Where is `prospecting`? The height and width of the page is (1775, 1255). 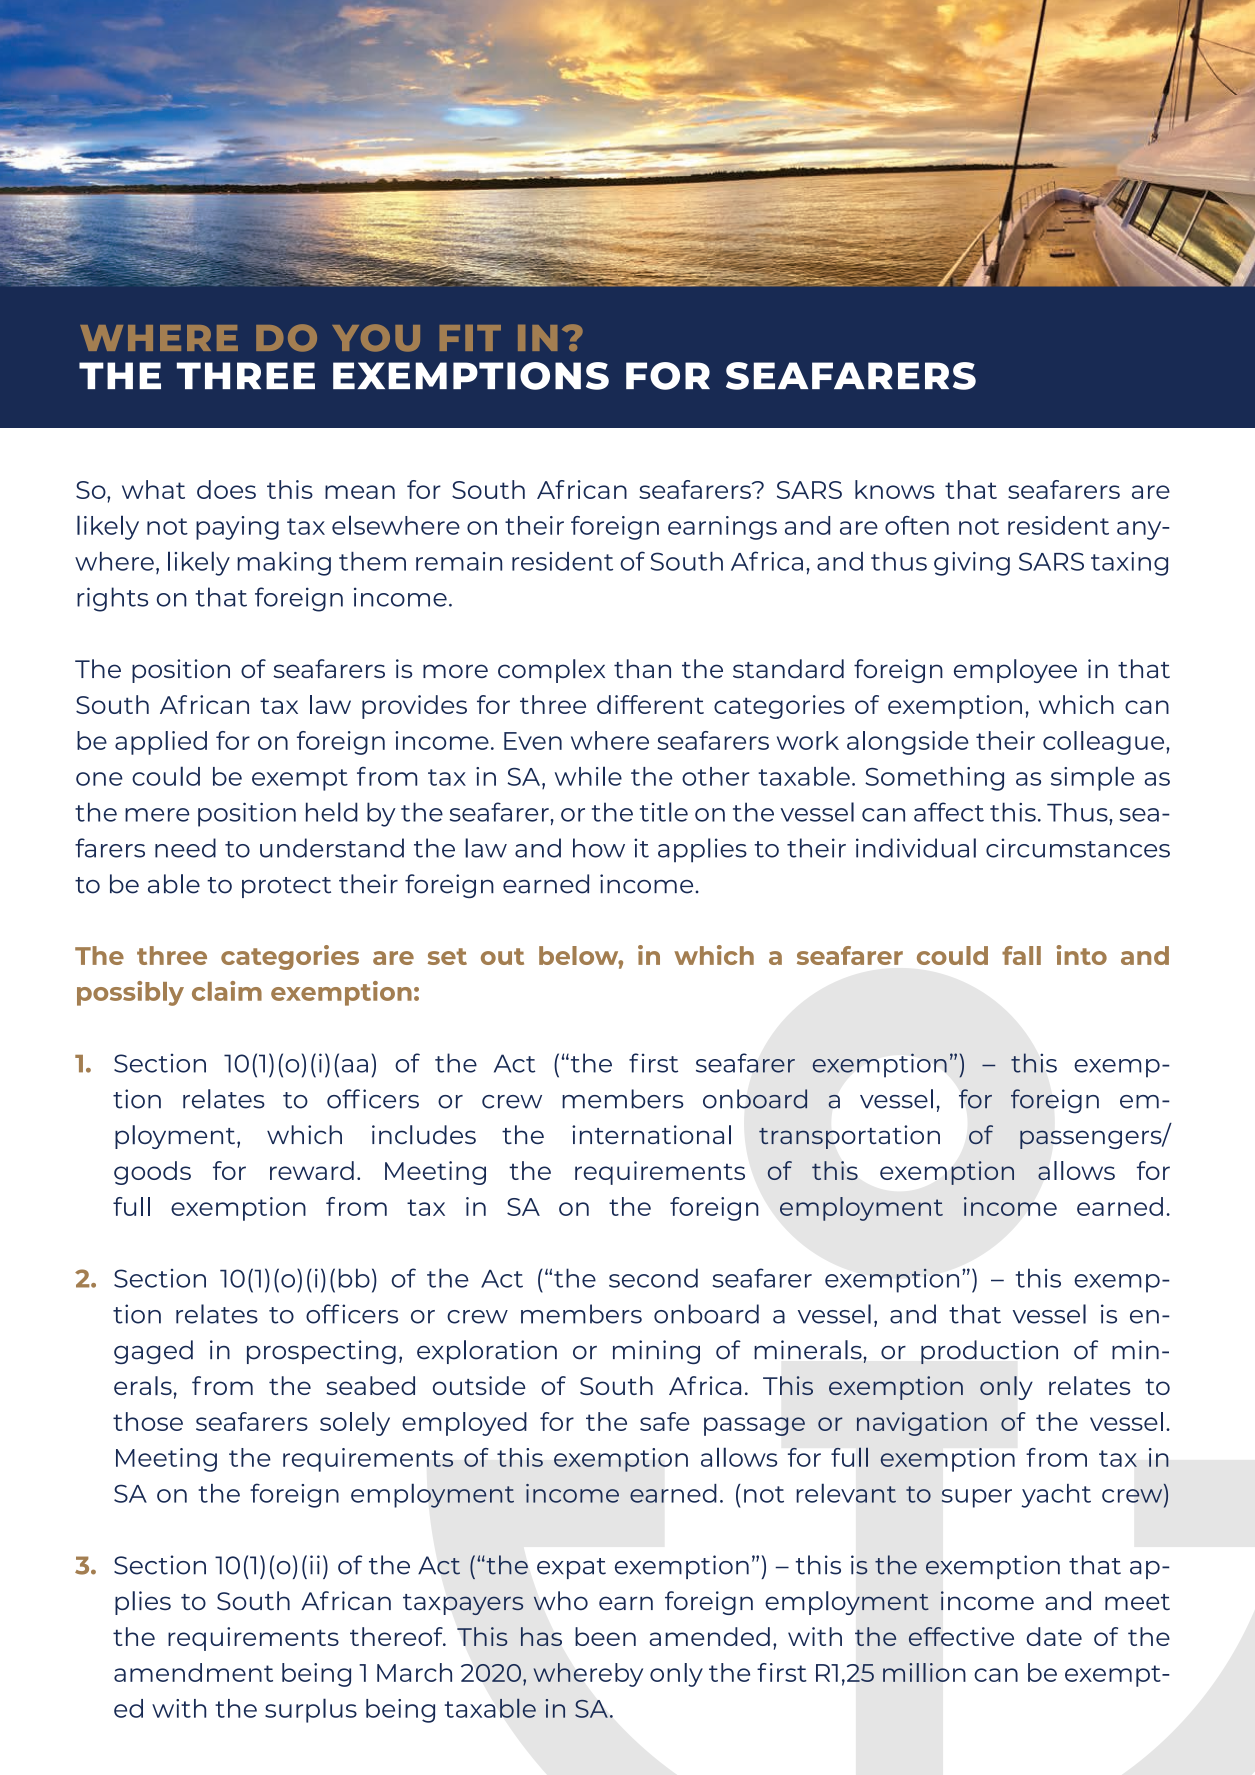
prospecting is located at coordinates (321, 1352).
